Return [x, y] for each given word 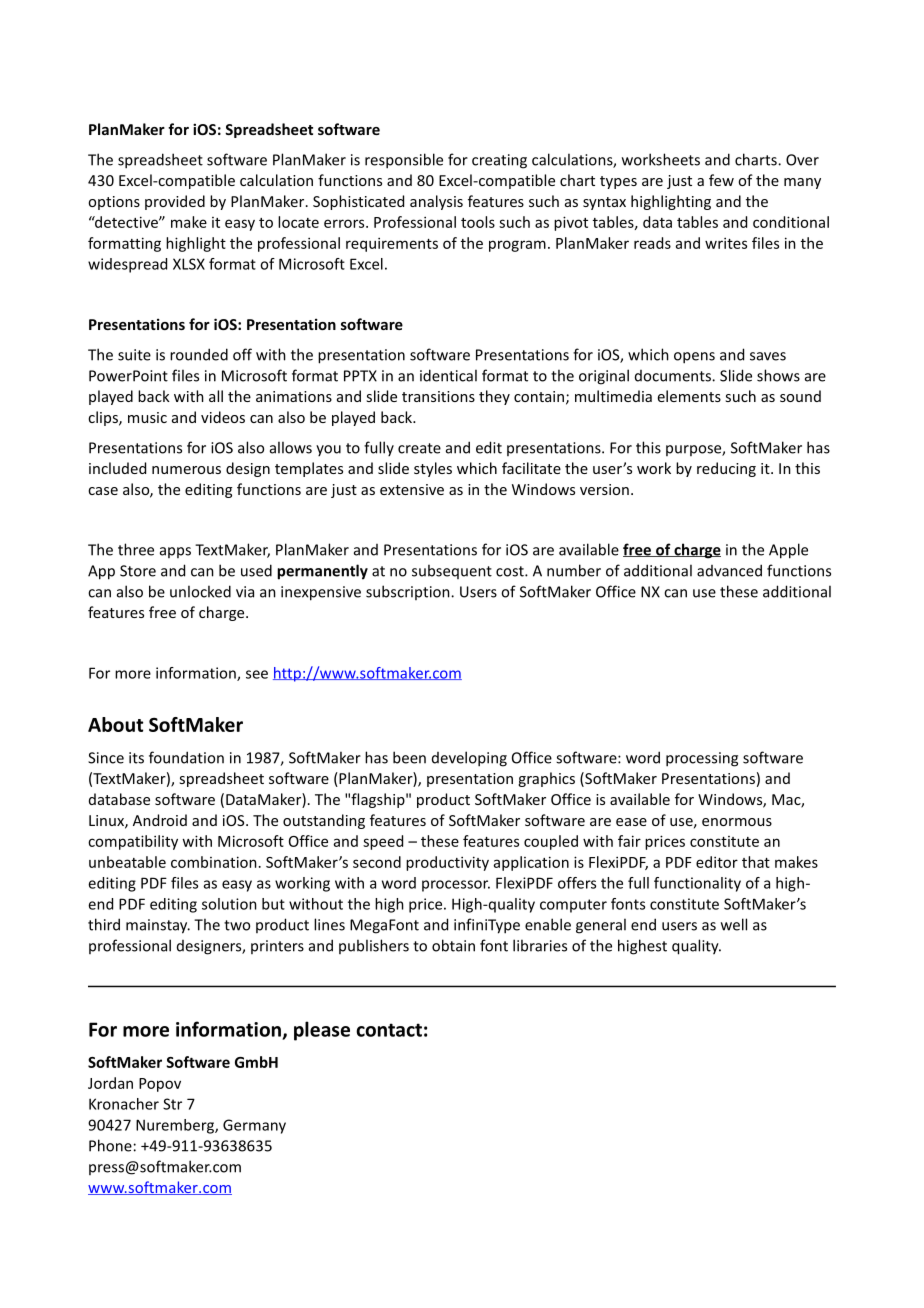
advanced [729, 570]
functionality [697, 884]
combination [214, 862]
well [734, 924]
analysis [436, 202]
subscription [409, 592]
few [721, 180]
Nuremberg [176, 1126]
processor [456, 886]
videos [223, 417]
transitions [438, 396]
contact [389, 1030]
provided [175, 202]
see [257, 674]
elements [689, 396]
